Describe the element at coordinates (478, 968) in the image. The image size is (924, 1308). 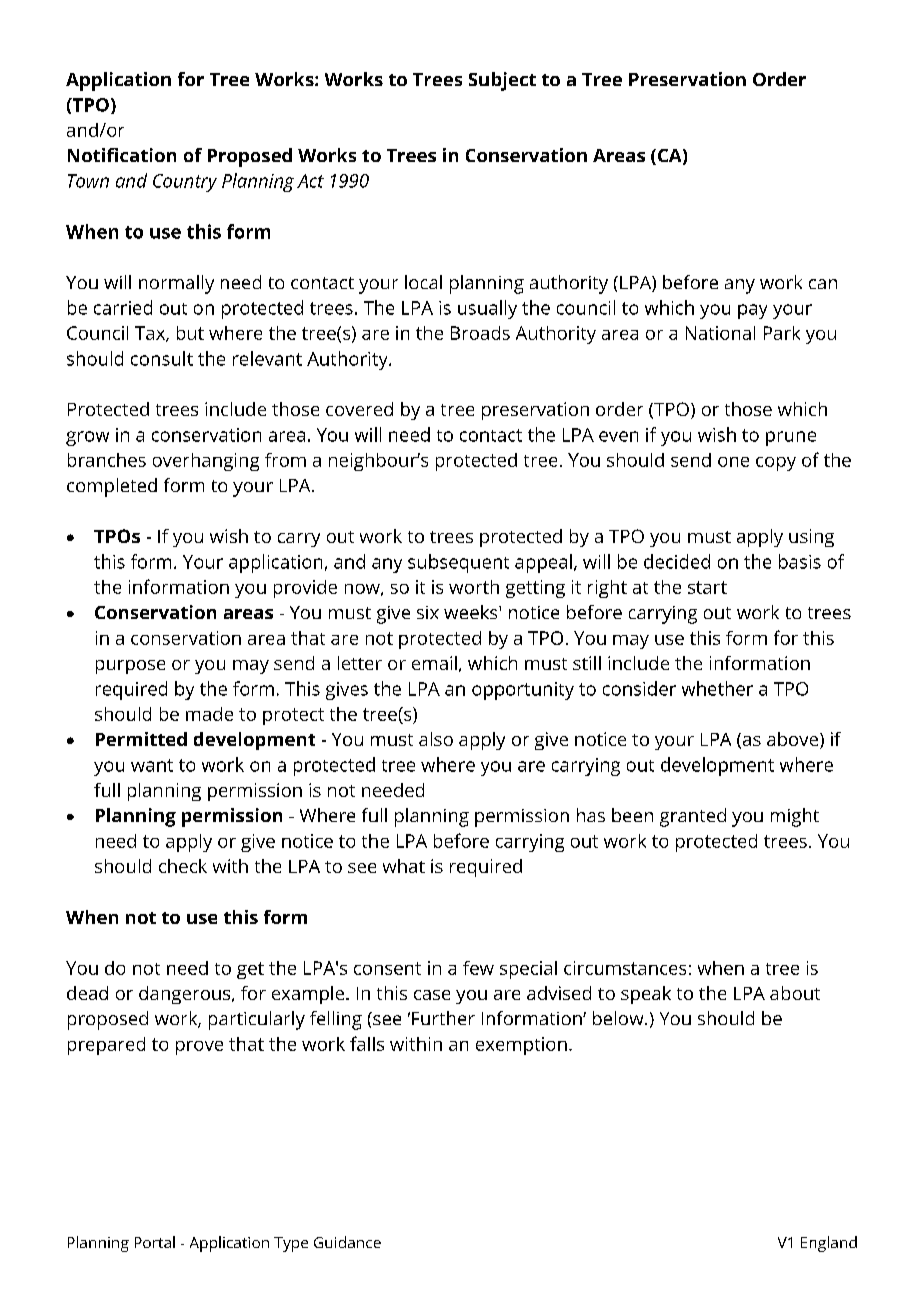
I see `few` at that location.
